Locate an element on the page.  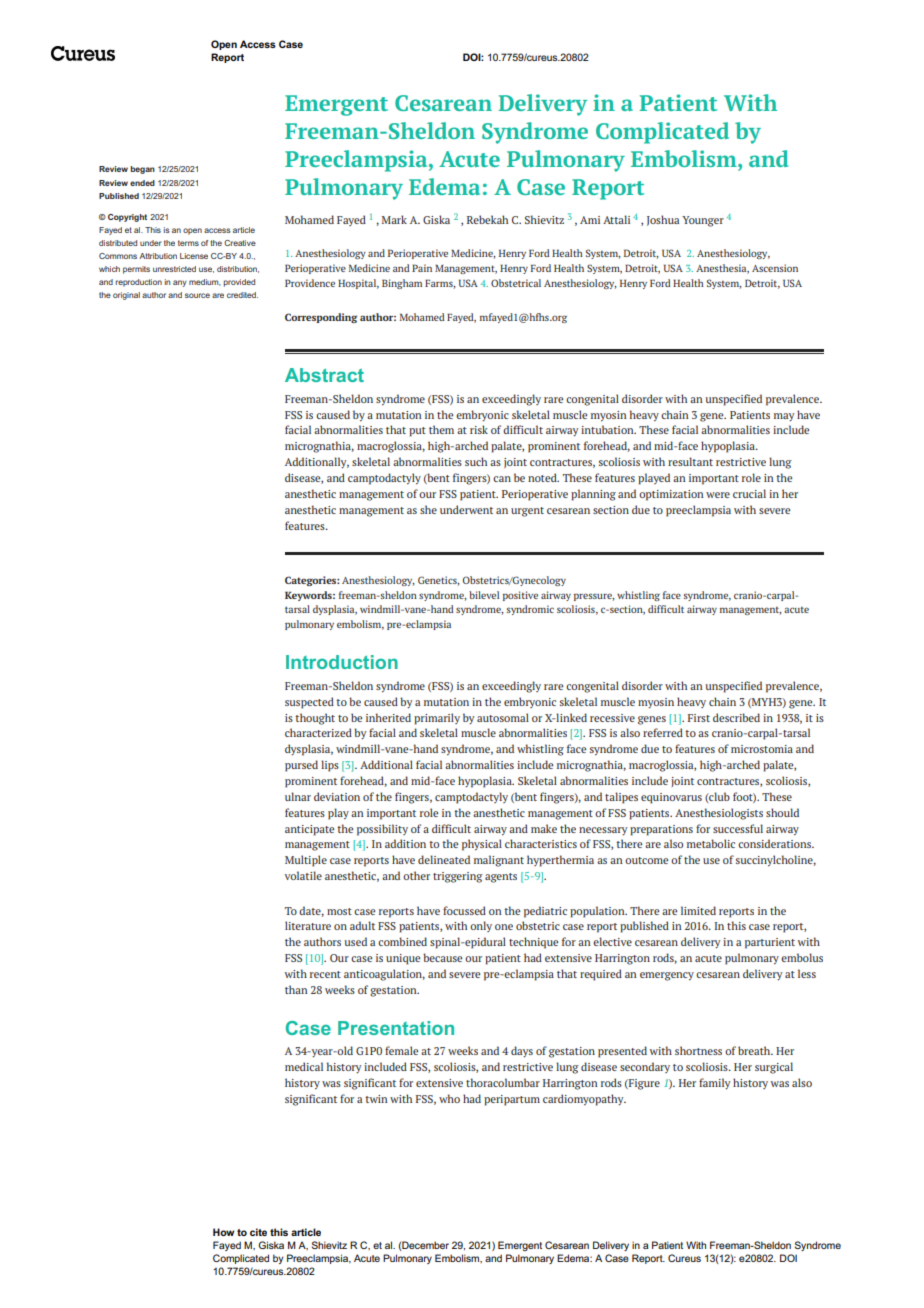
terms is located at coordinates (188, 243).
